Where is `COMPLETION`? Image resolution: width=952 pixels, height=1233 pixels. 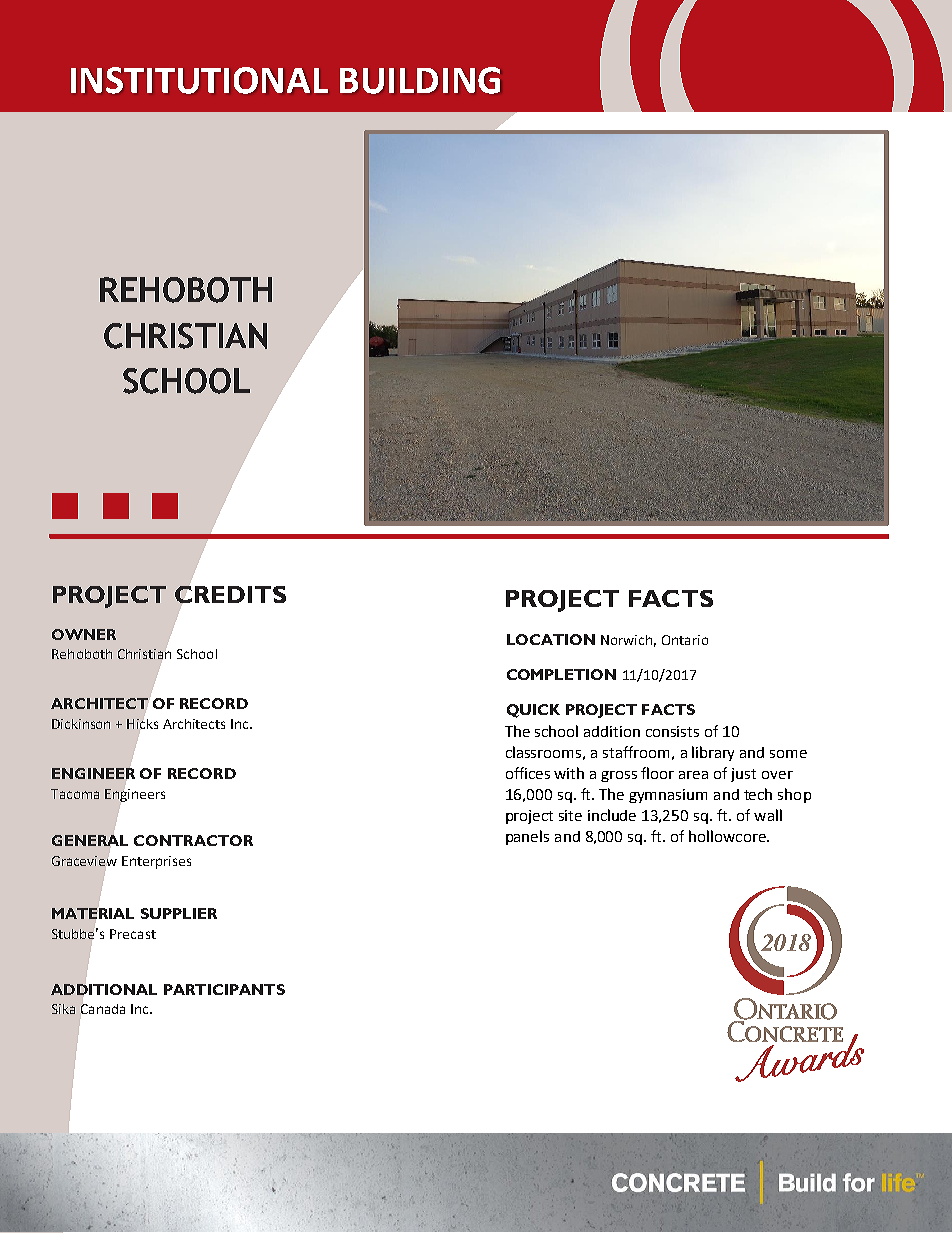 COMPLETION is located at coordinates (561, 674).
